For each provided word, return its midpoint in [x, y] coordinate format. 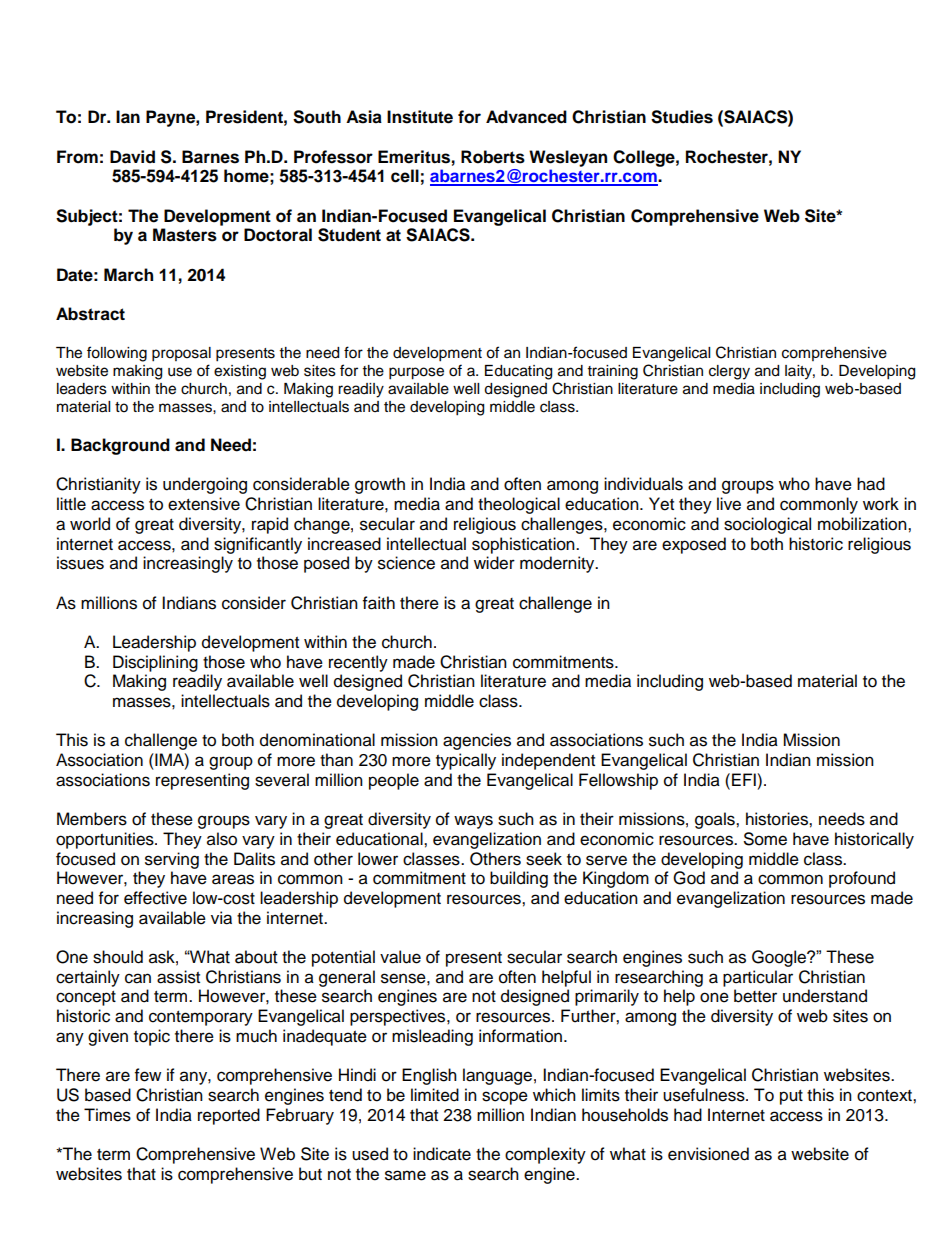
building [519, 879]
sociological [767, 525]
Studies [682, 117]
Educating [518, 372]
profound [862, 879]
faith [379, 603]
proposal [181, 354]
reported [229, 1116]
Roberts [493, 157]
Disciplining [155, 663]
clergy [729, 372]
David [132, 157]
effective [155, 898]
